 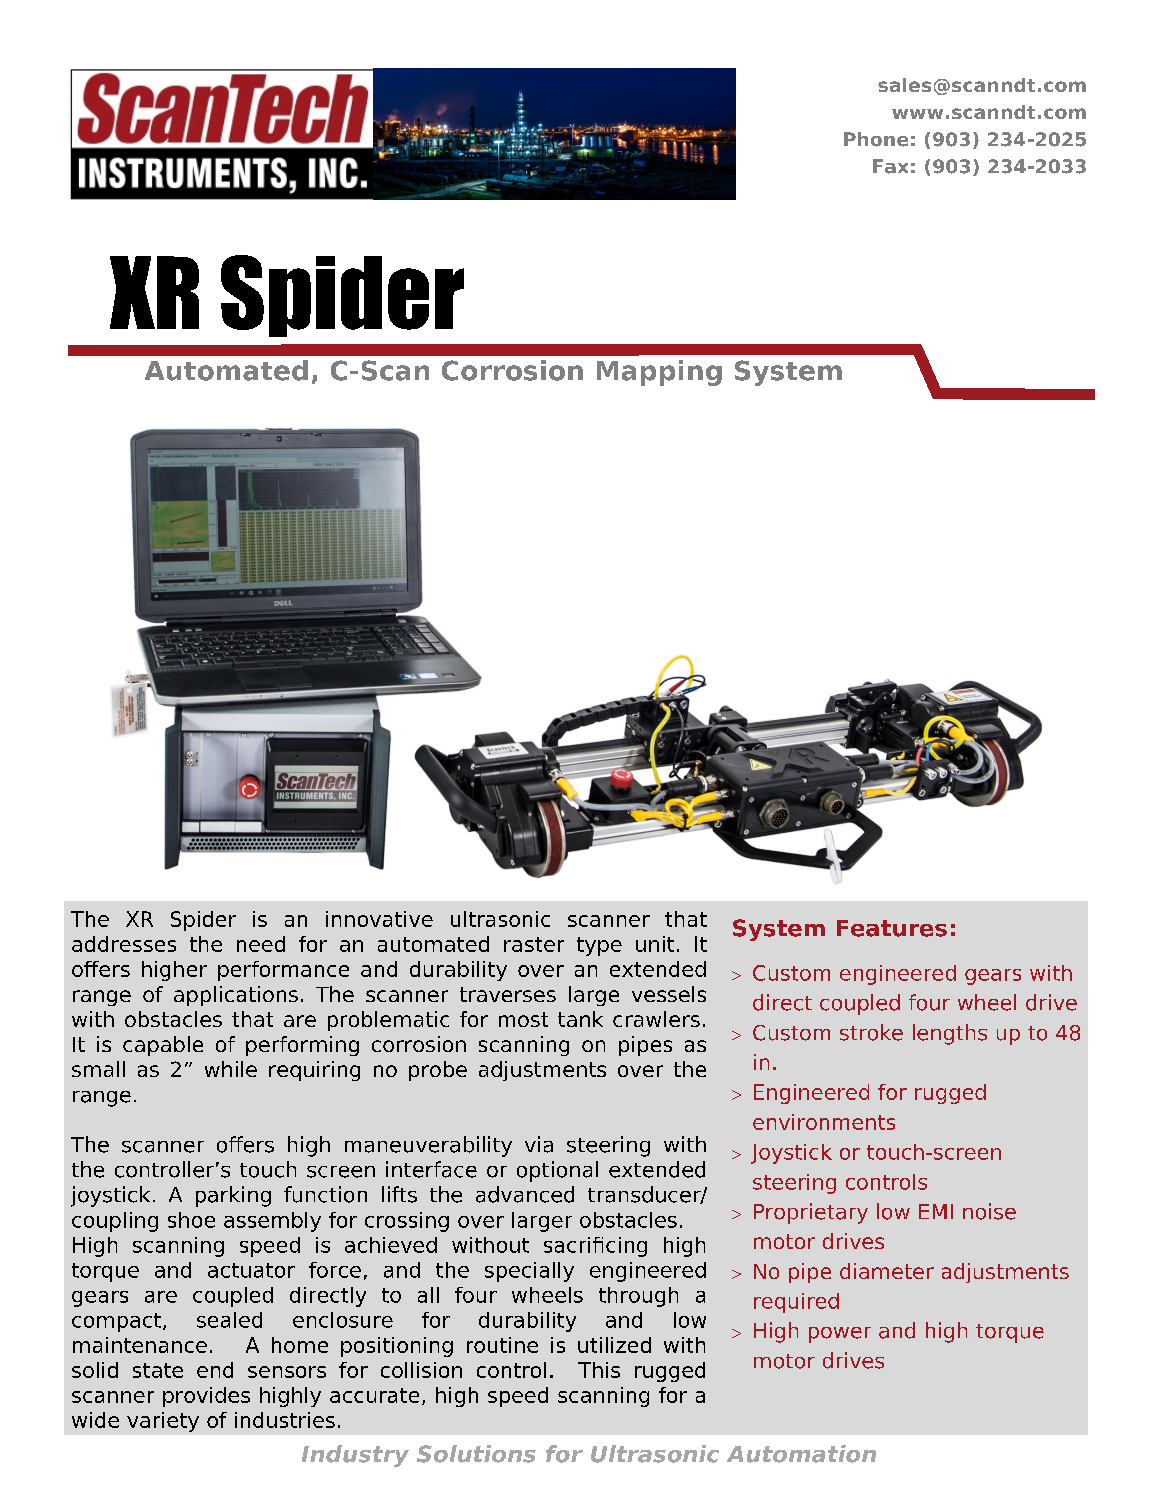 What do you see at coordinates (557, 1171) in the page?
I see `optional` at bounding box center [557, 1171].
